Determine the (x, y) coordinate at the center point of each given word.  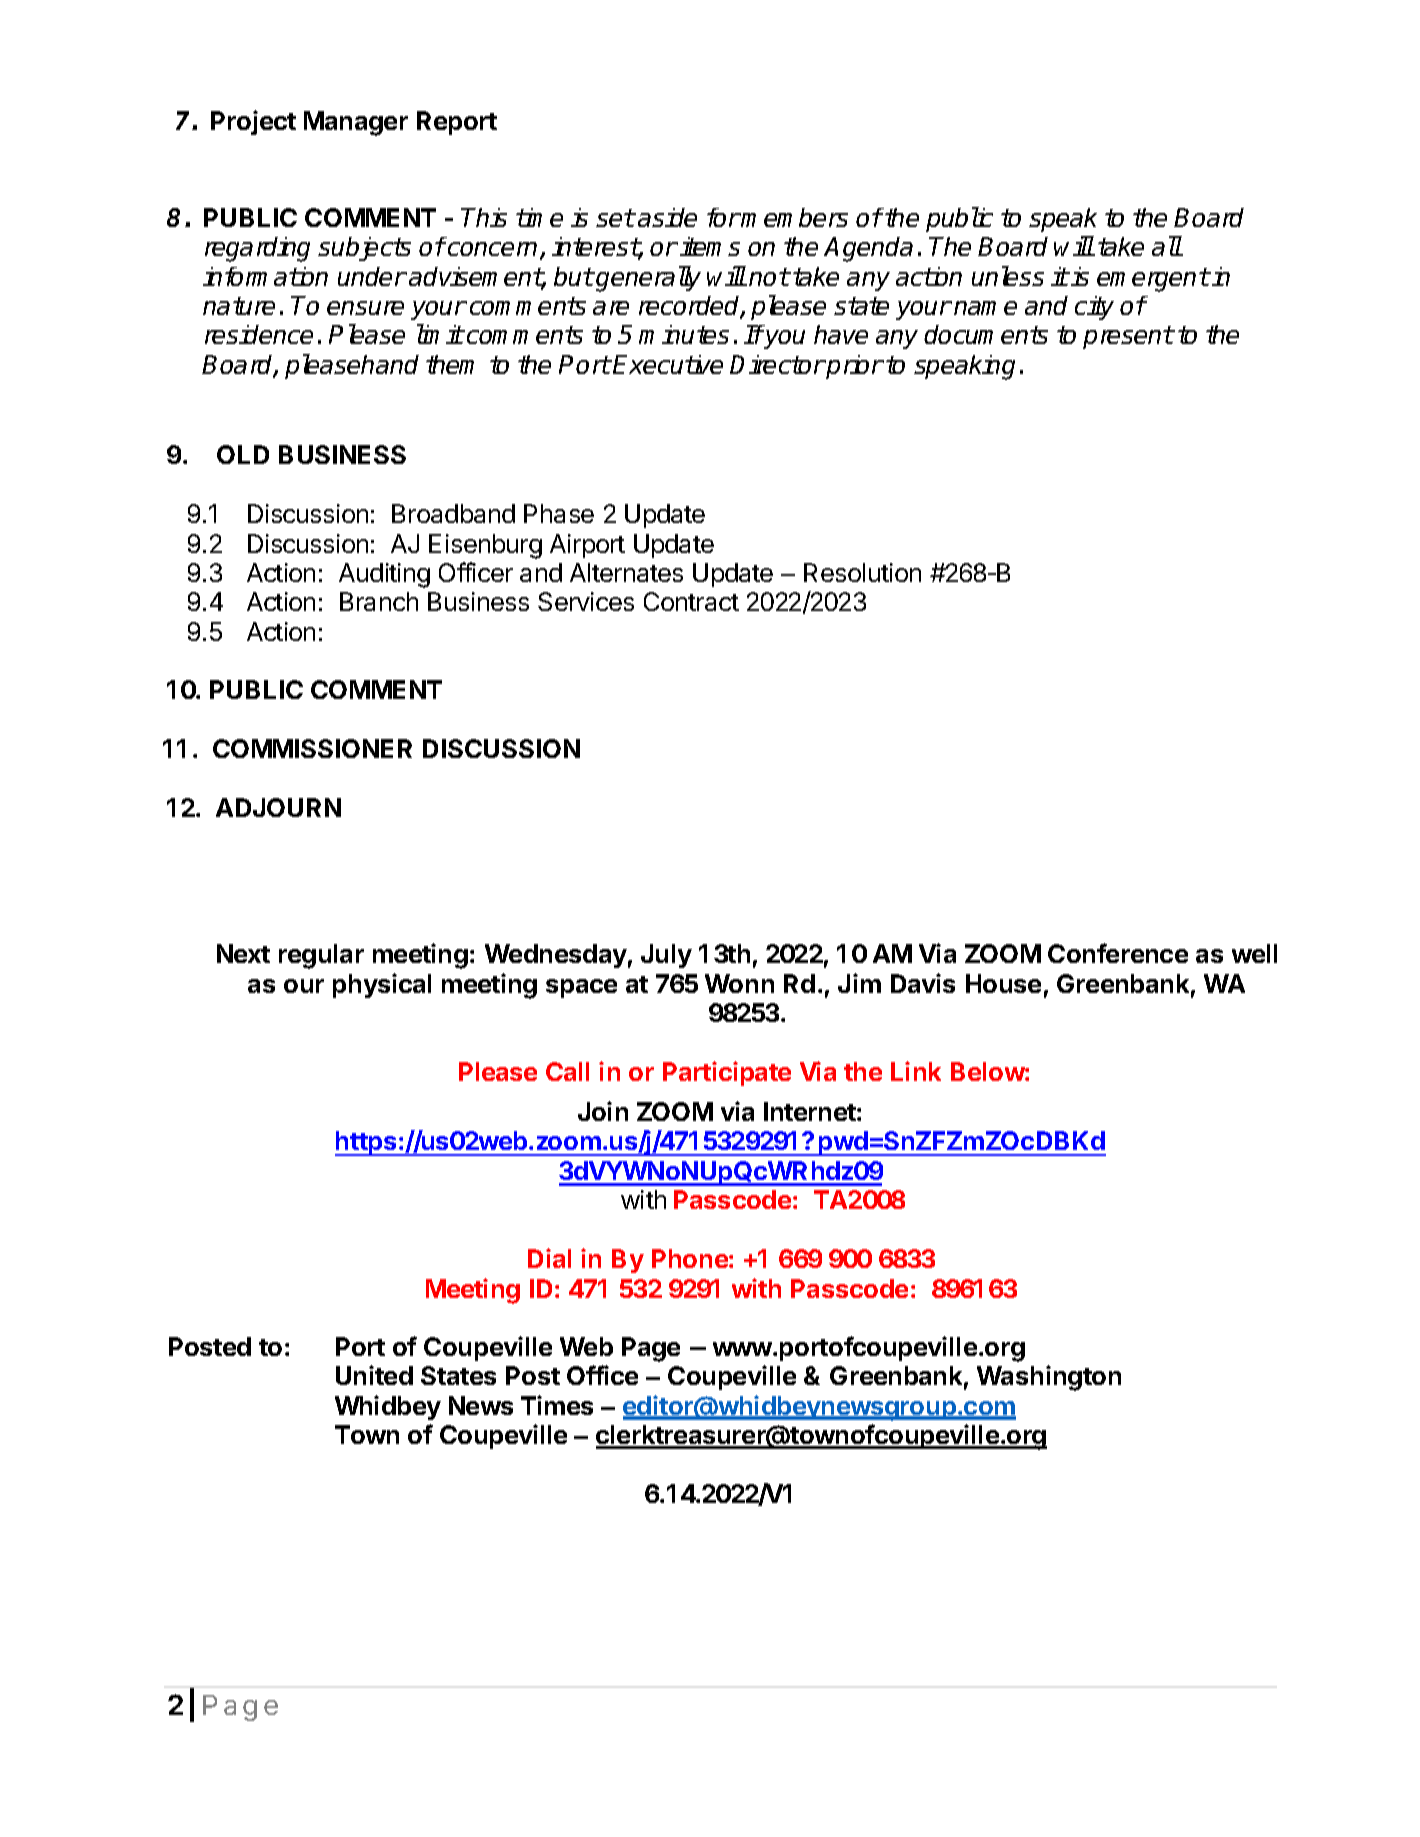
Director (777, 364)
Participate (727, 1073)
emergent (1153, 280)
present (1128, 337)
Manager (356, 123)
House (1003, 983)
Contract (691, 601)
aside (667, 217)
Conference (1118, 953)
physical (382, 985)
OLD (243, 454)
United (374, 1375)
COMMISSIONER (312, 748)
